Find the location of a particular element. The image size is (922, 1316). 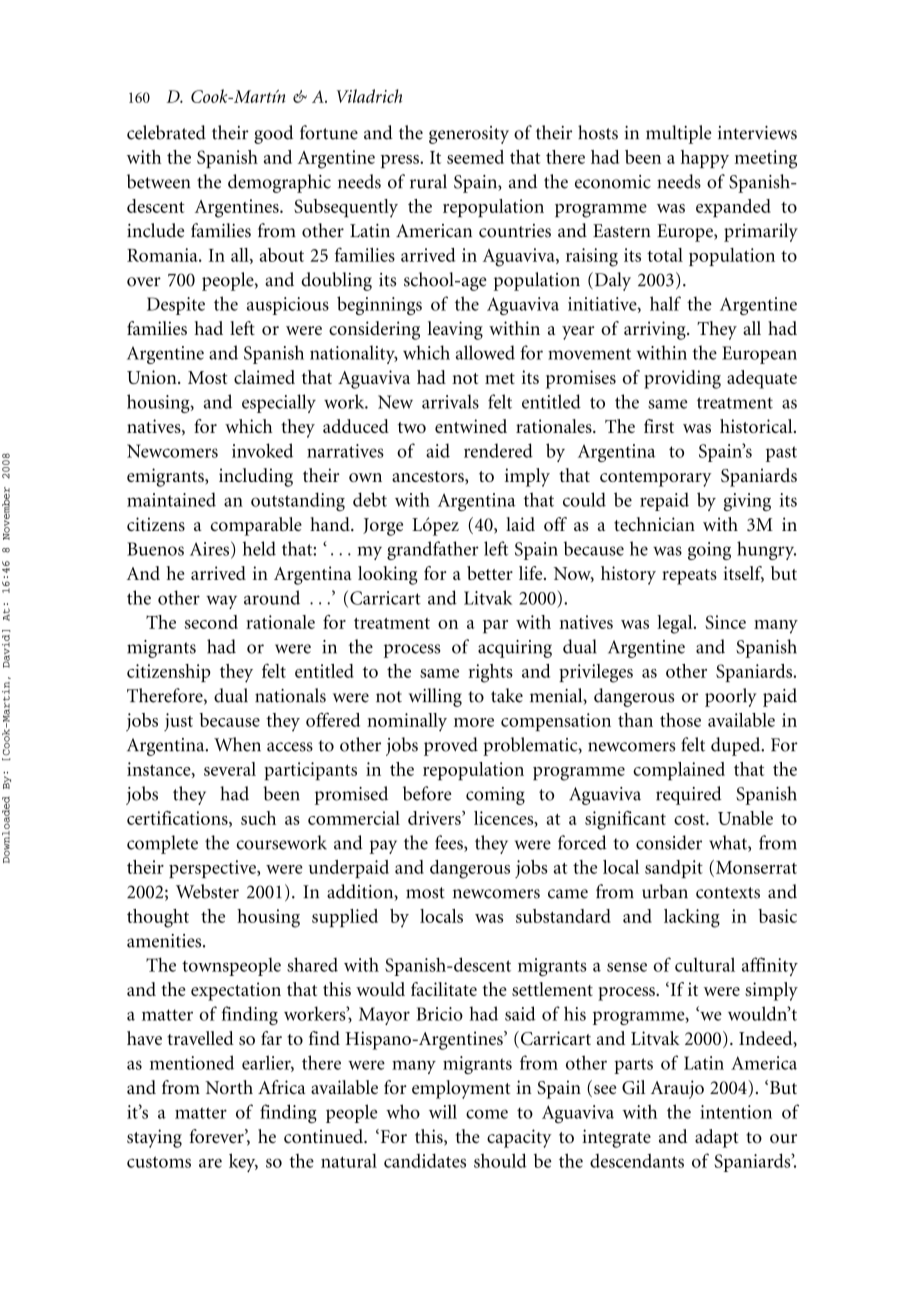

seemed is located at coordinates (475, 157).
